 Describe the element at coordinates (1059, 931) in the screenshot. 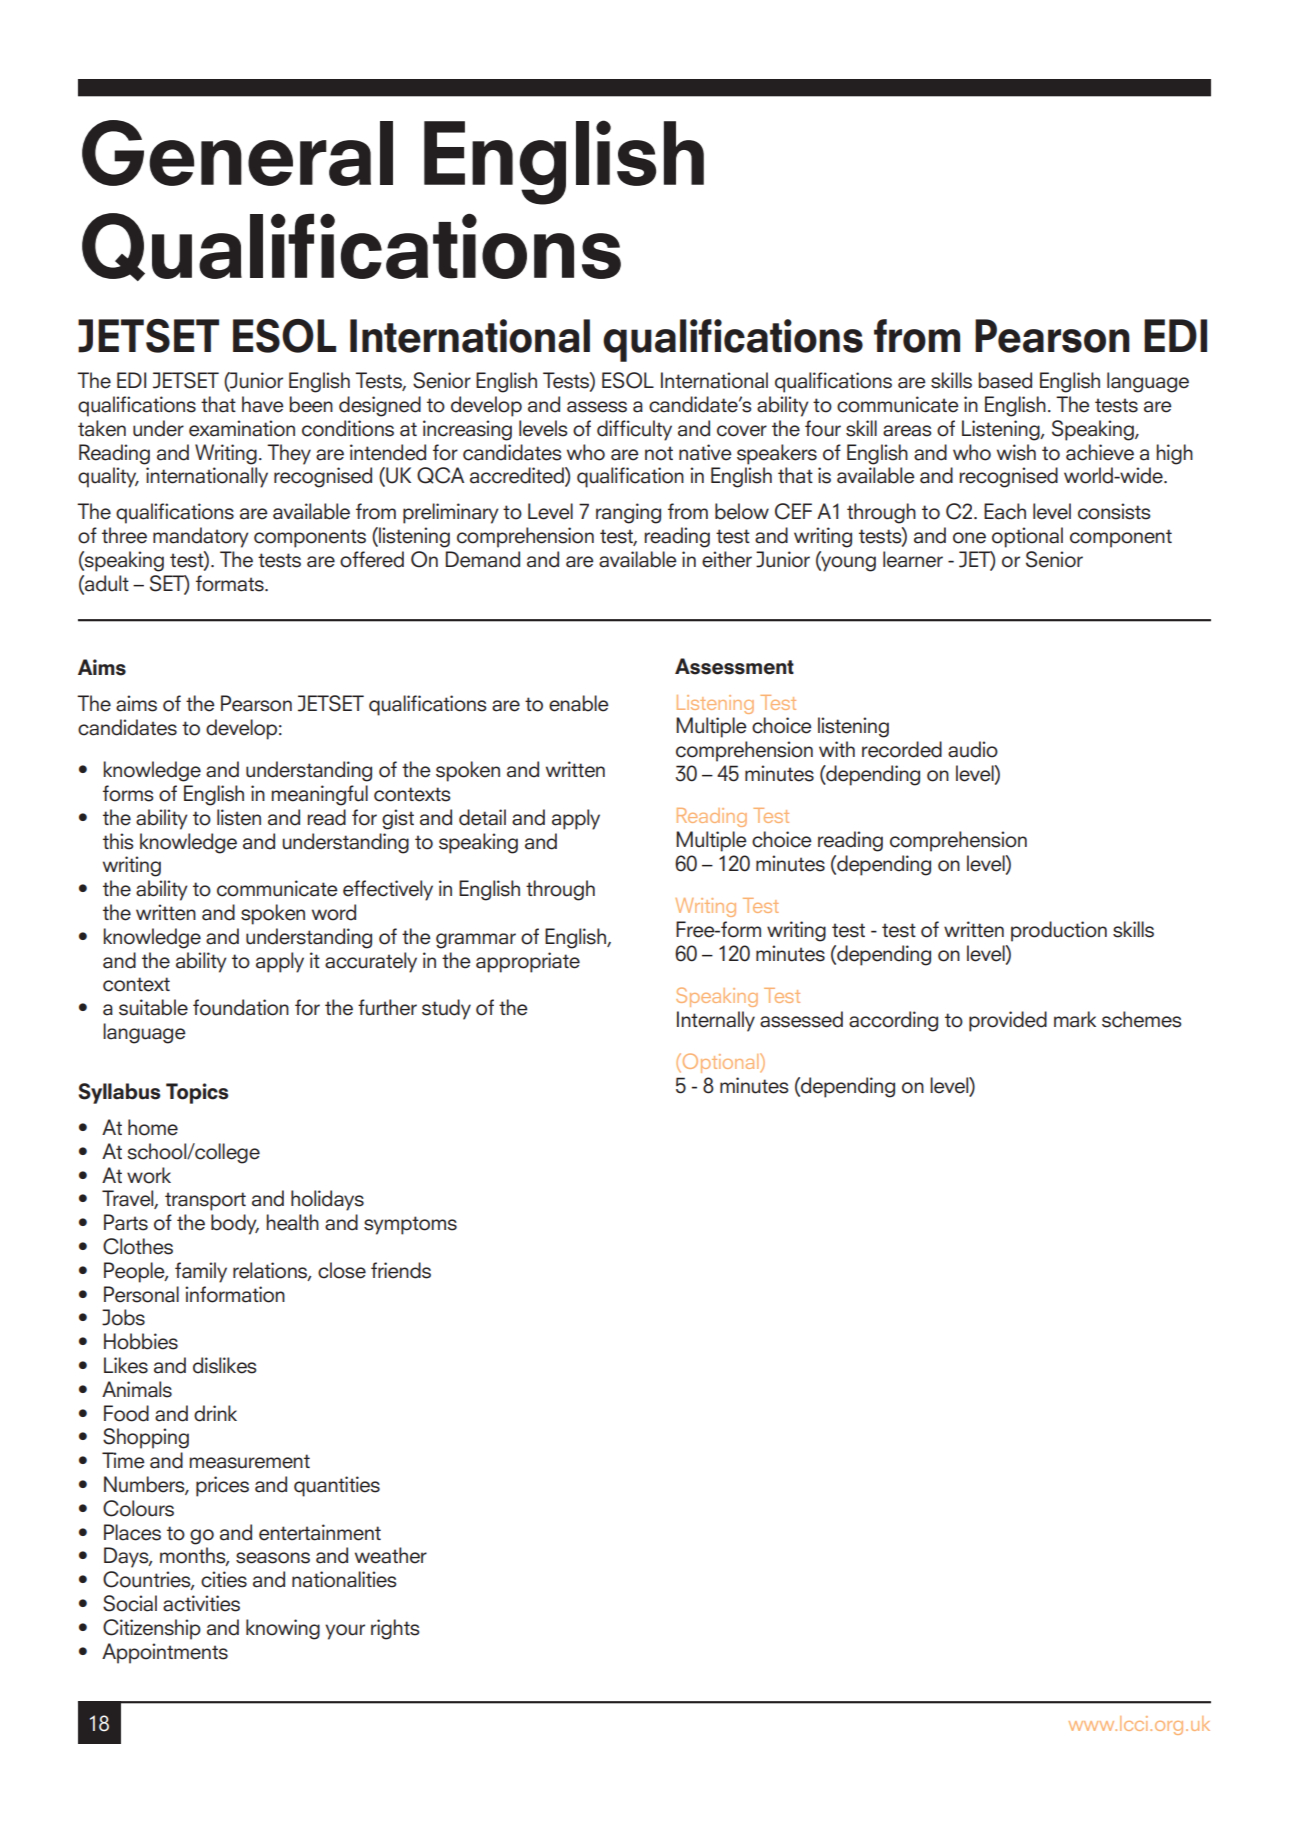

I see `production` at that location.
